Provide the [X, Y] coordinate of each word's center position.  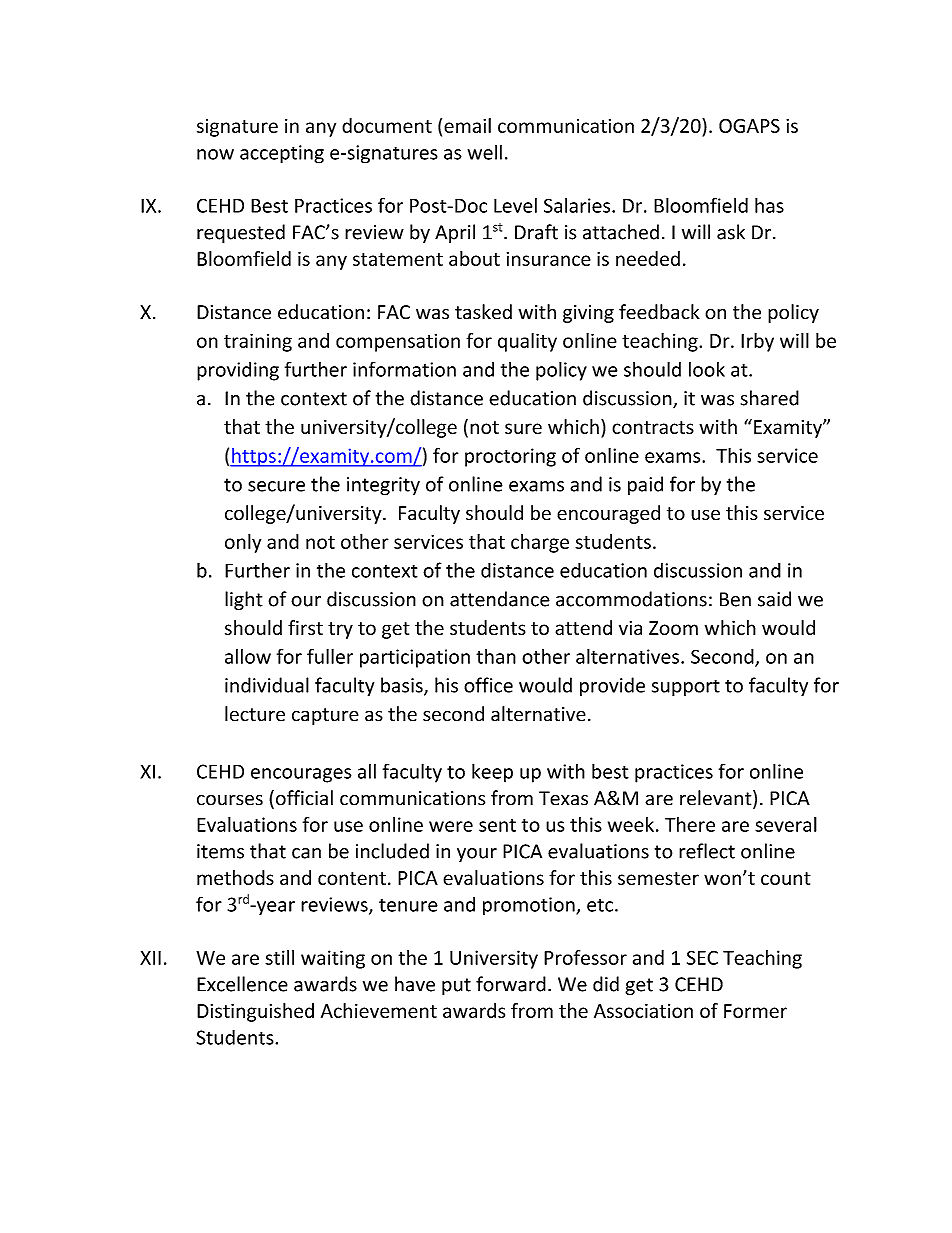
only [243, 543]
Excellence [242, 984]
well [485, 152]
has [769, 205]
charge [540, 543]
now [215, 154]
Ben [735, 599]
